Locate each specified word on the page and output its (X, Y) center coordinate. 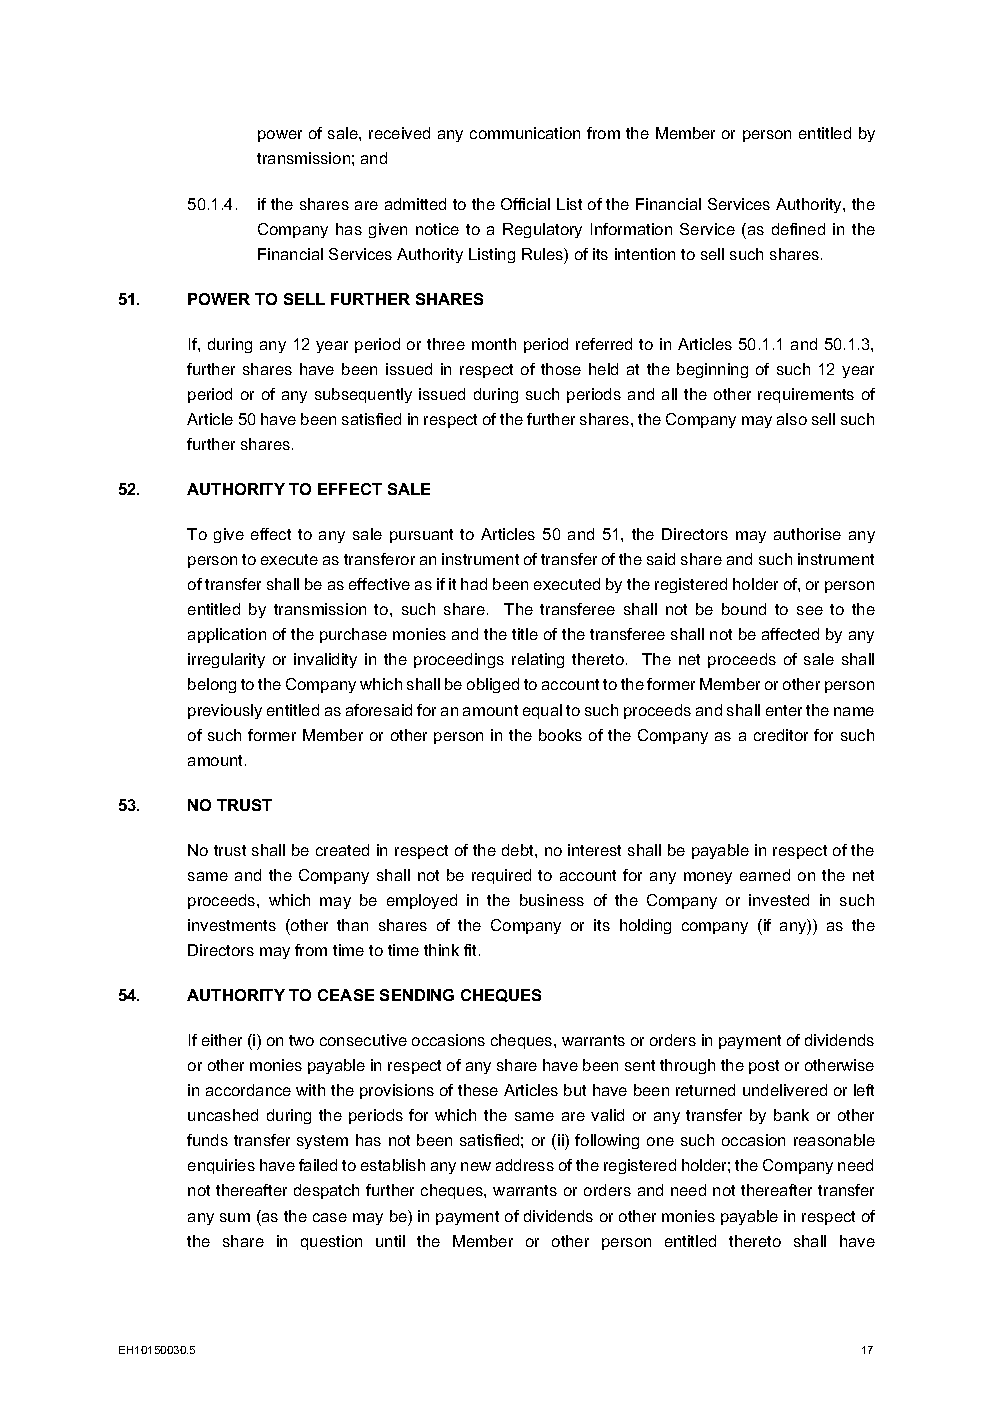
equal (542, 711)
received (399, 133)
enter (784, 710)
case (330, 1217)
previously (225, 711)
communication (525, 133)
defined (798, 229)
